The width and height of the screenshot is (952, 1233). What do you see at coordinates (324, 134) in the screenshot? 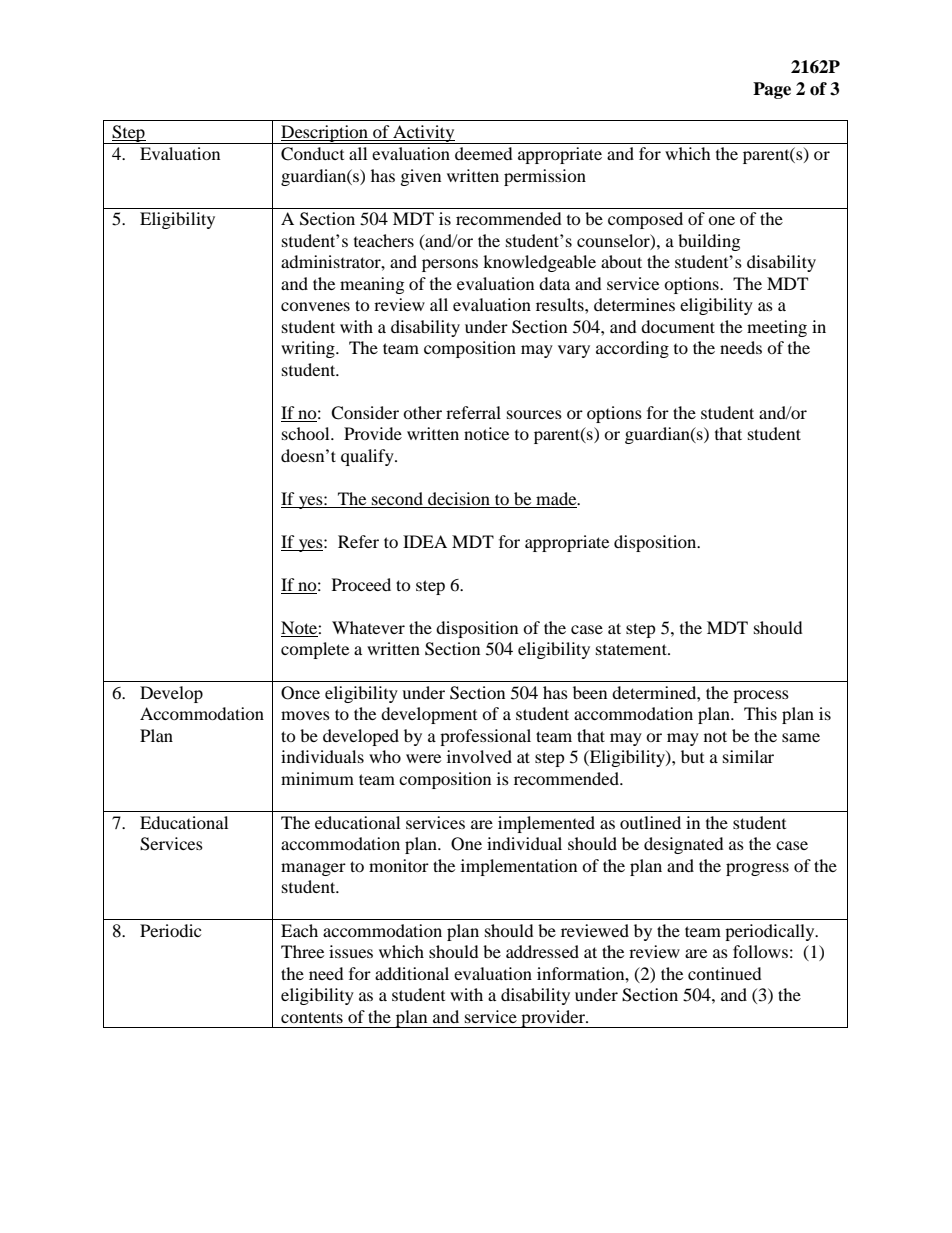
I see `Description` at bounding box center [324, 134].
